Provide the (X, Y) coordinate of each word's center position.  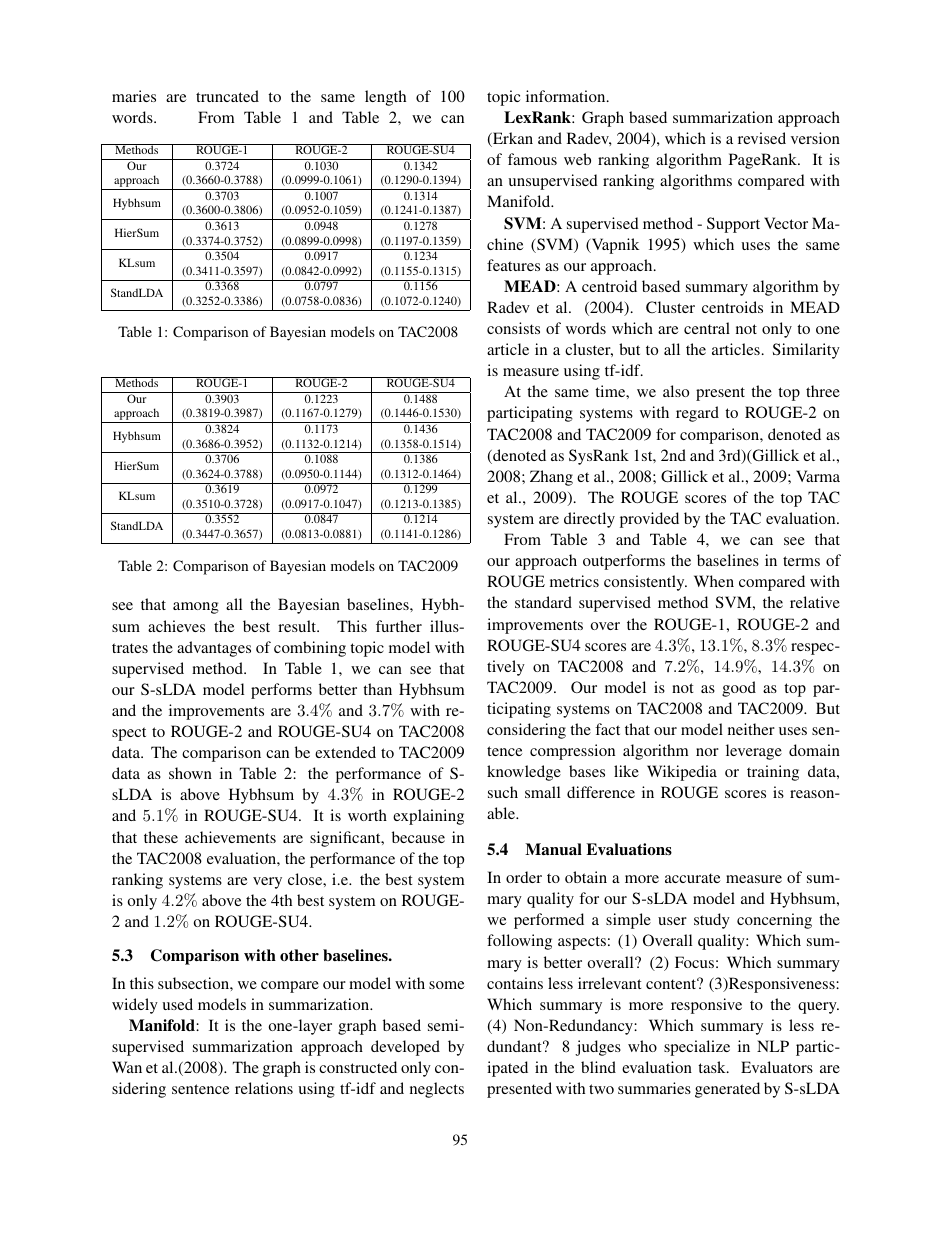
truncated (227, 96)
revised (762, 138)
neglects (437, 1090)
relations (264, 1088)
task (713, 1067)
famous (532, 159)
